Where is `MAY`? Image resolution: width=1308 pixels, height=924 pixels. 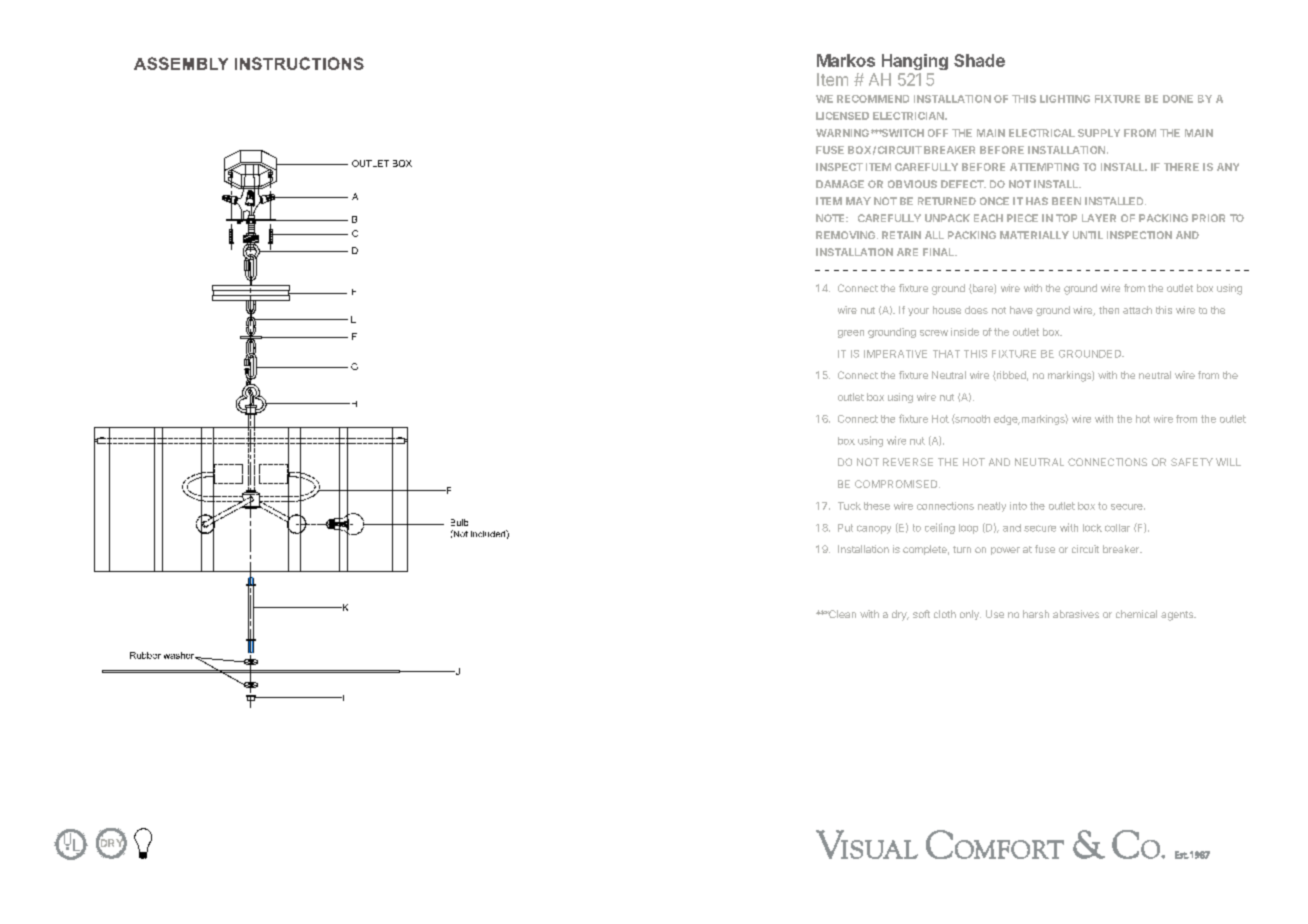
MAY is located at coordinates (858, 201).
